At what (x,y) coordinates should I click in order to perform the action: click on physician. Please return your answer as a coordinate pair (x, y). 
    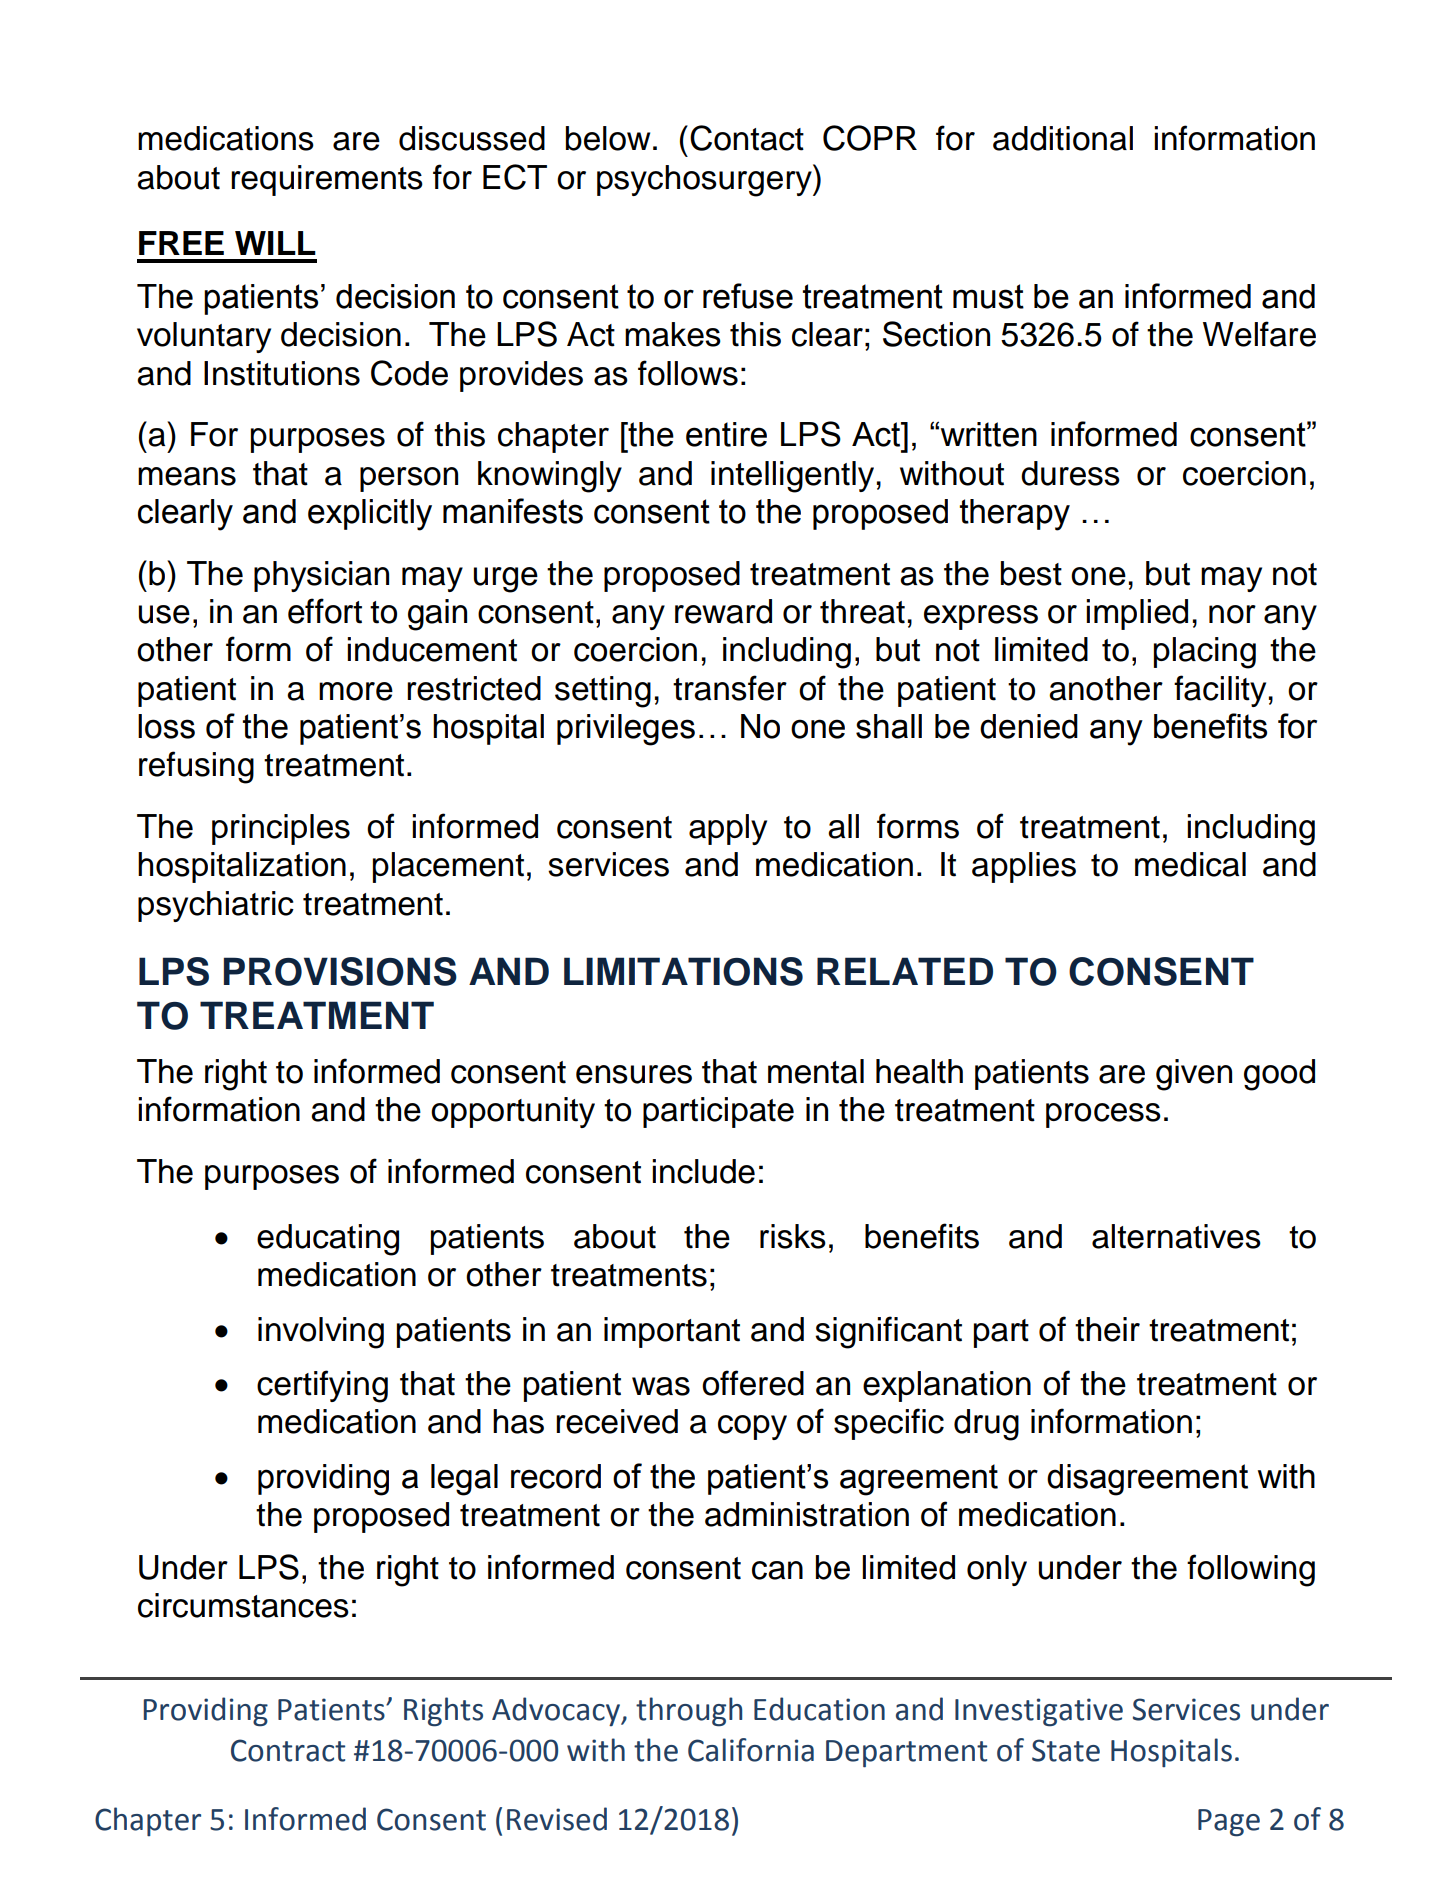
    Looking at the image, I should click on (321, 576).
